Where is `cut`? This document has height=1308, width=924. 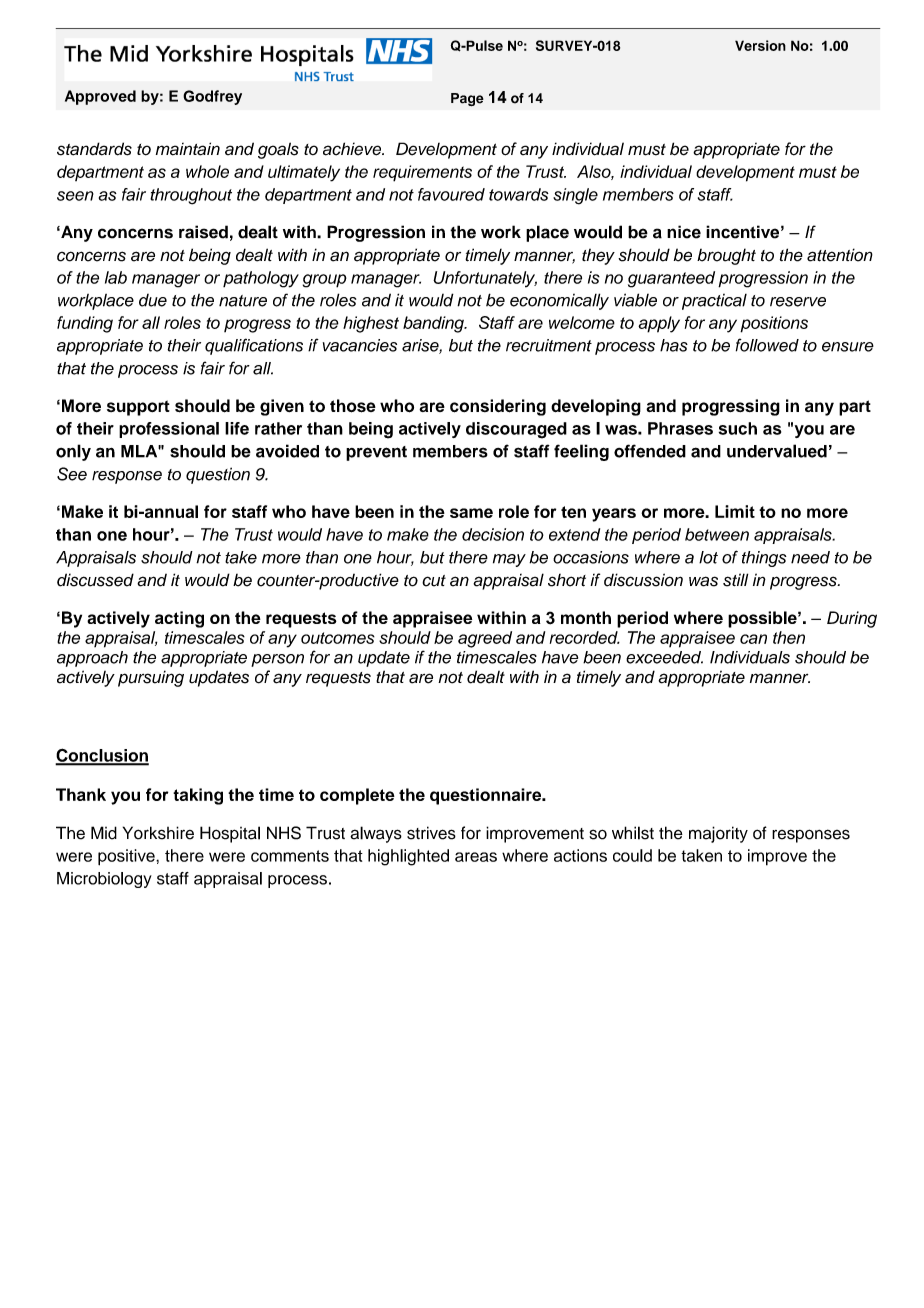
cut is located at coordinates (434, 581).
